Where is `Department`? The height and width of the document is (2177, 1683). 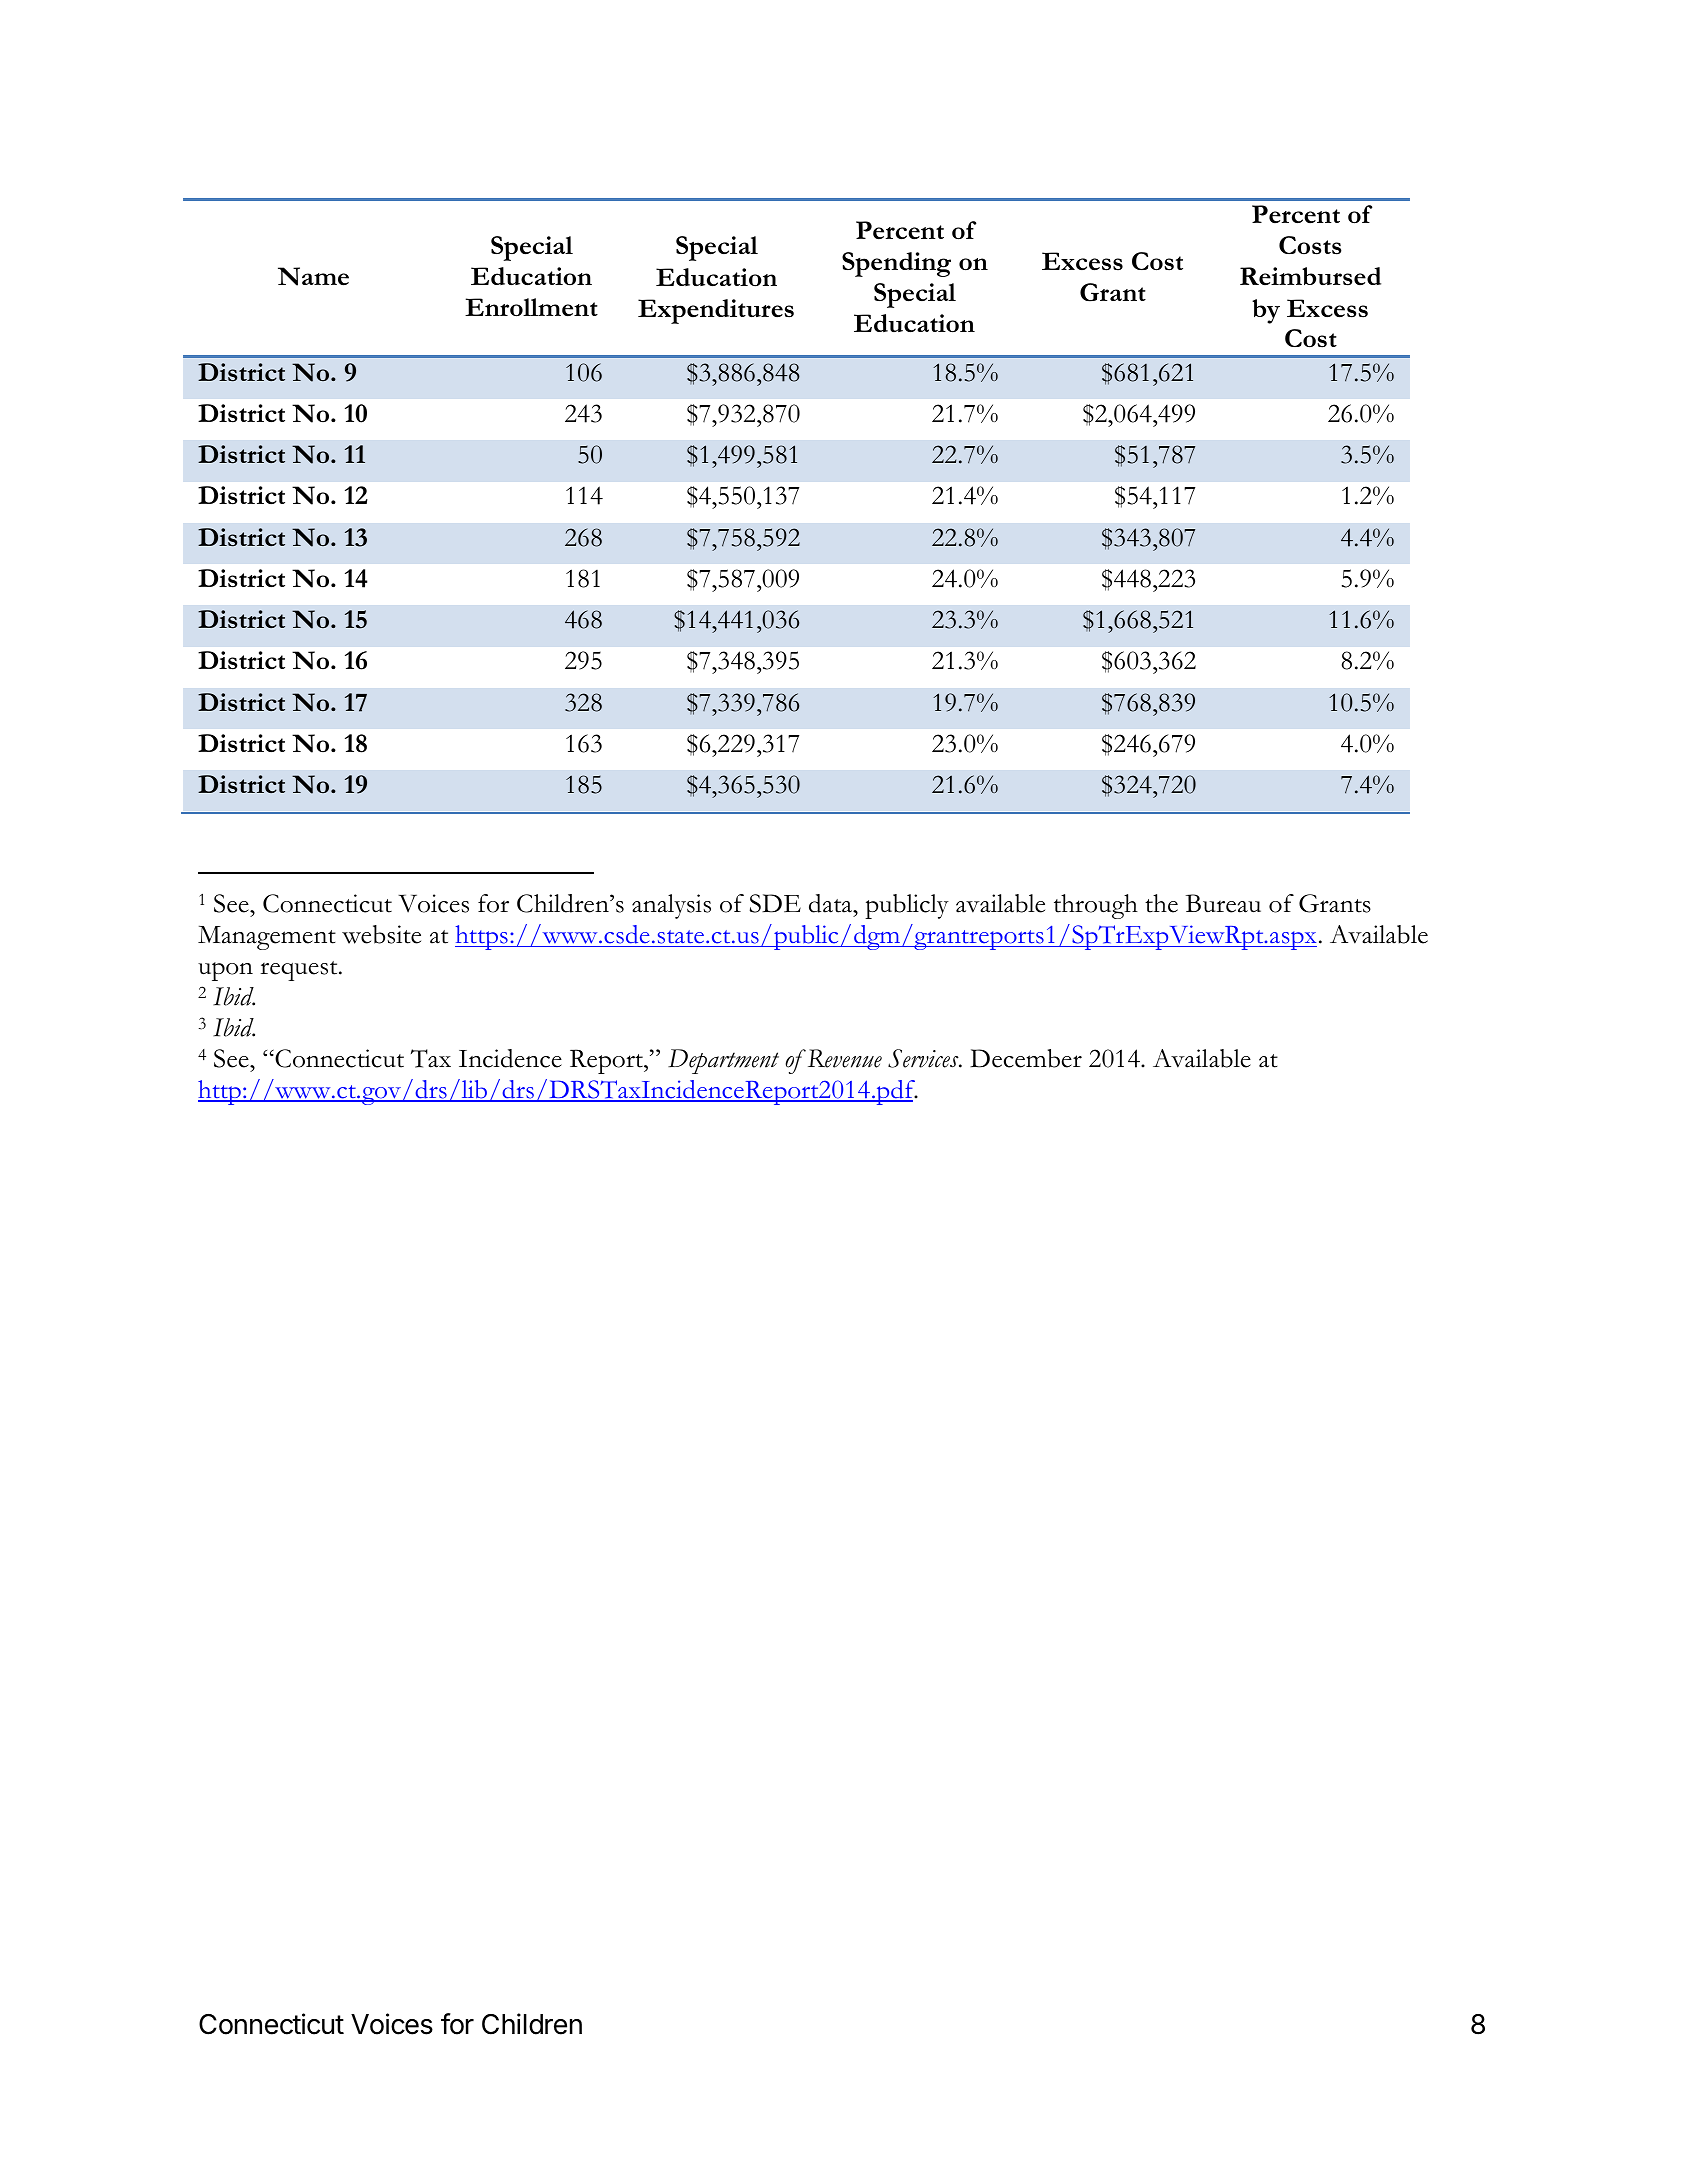 Department is located at coordinates (723, 1061).
